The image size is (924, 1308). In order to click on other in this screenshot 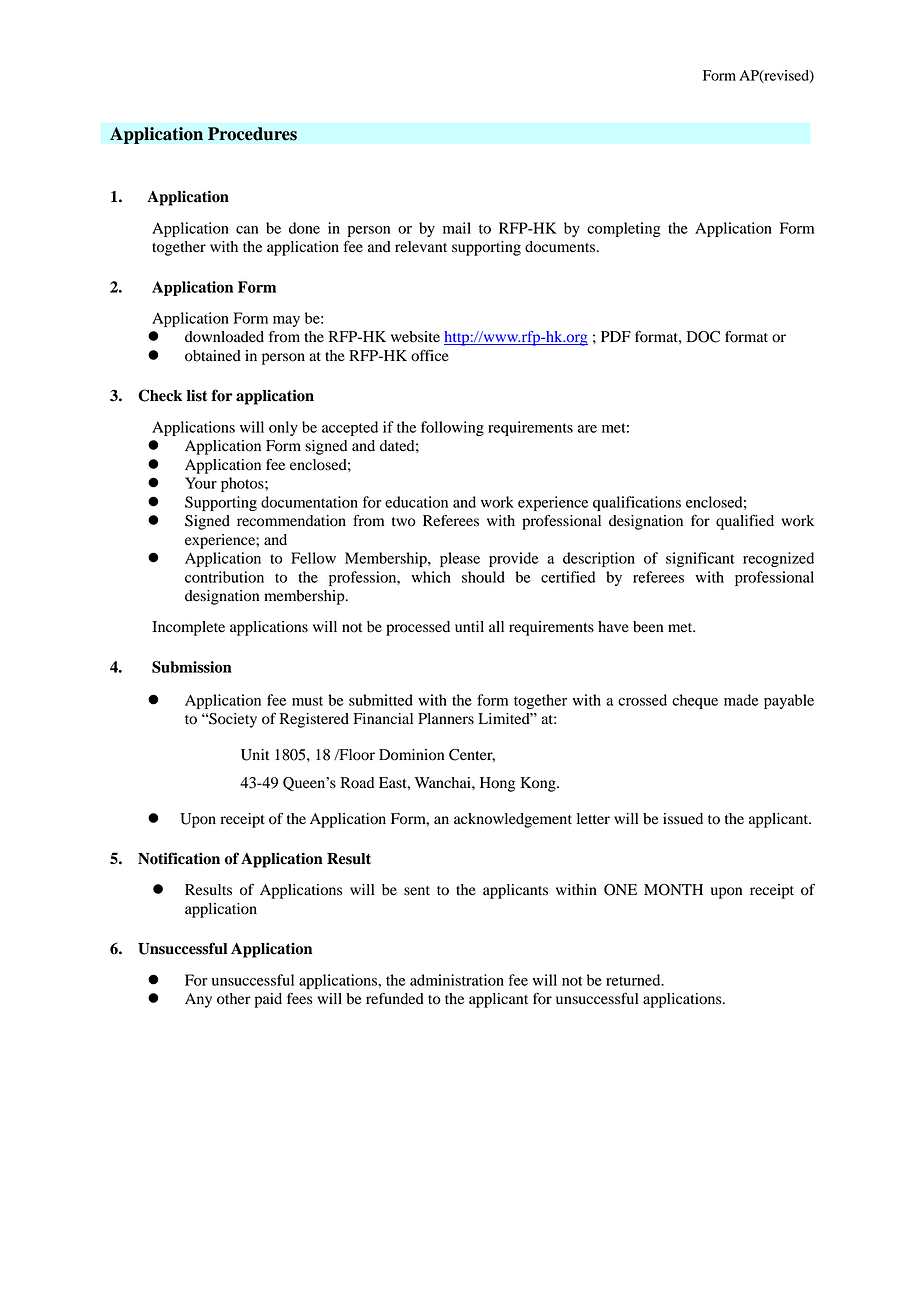, I will do `click(234, 999)`.
